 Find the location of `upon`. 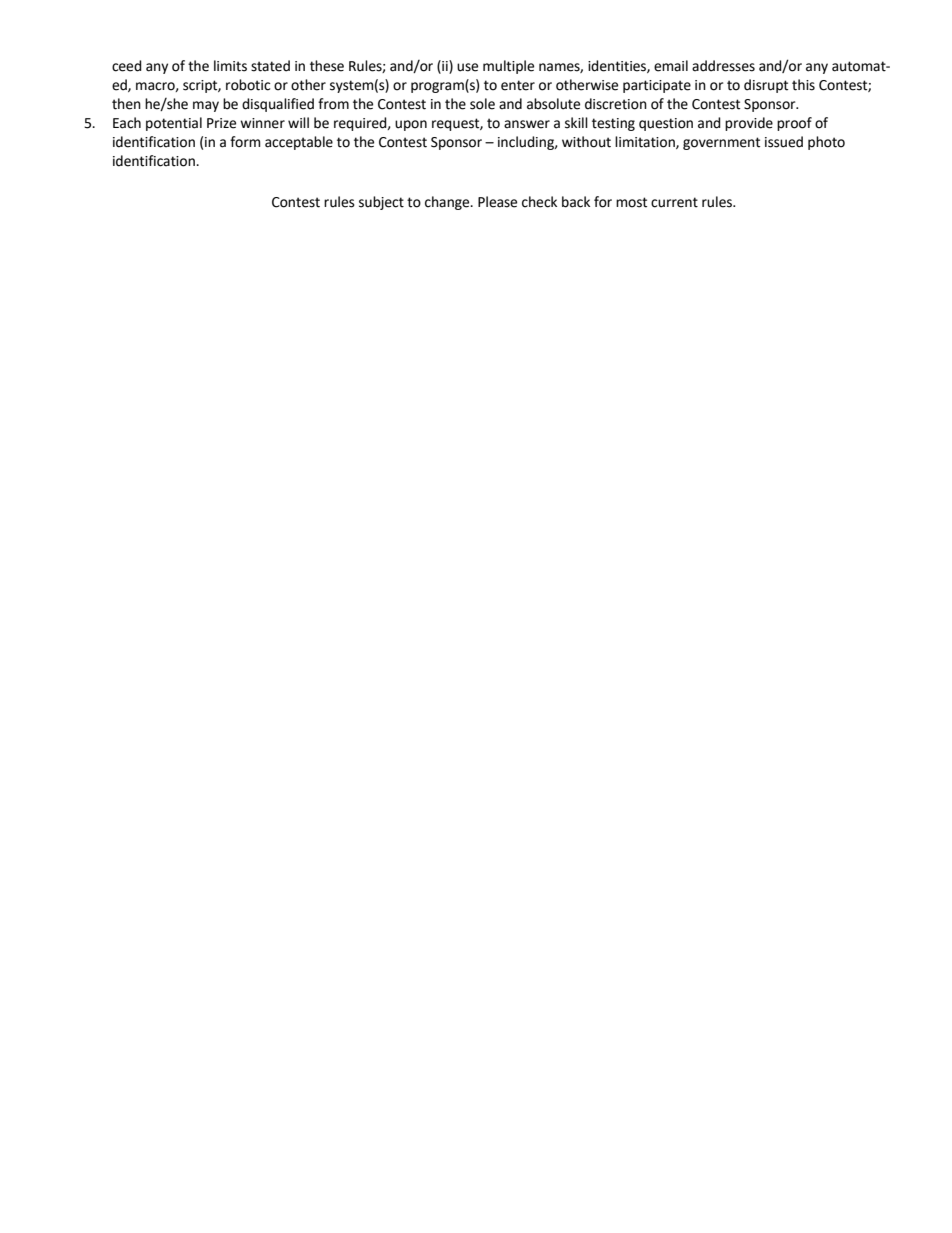

upon is located at coordinates (411, 125).
